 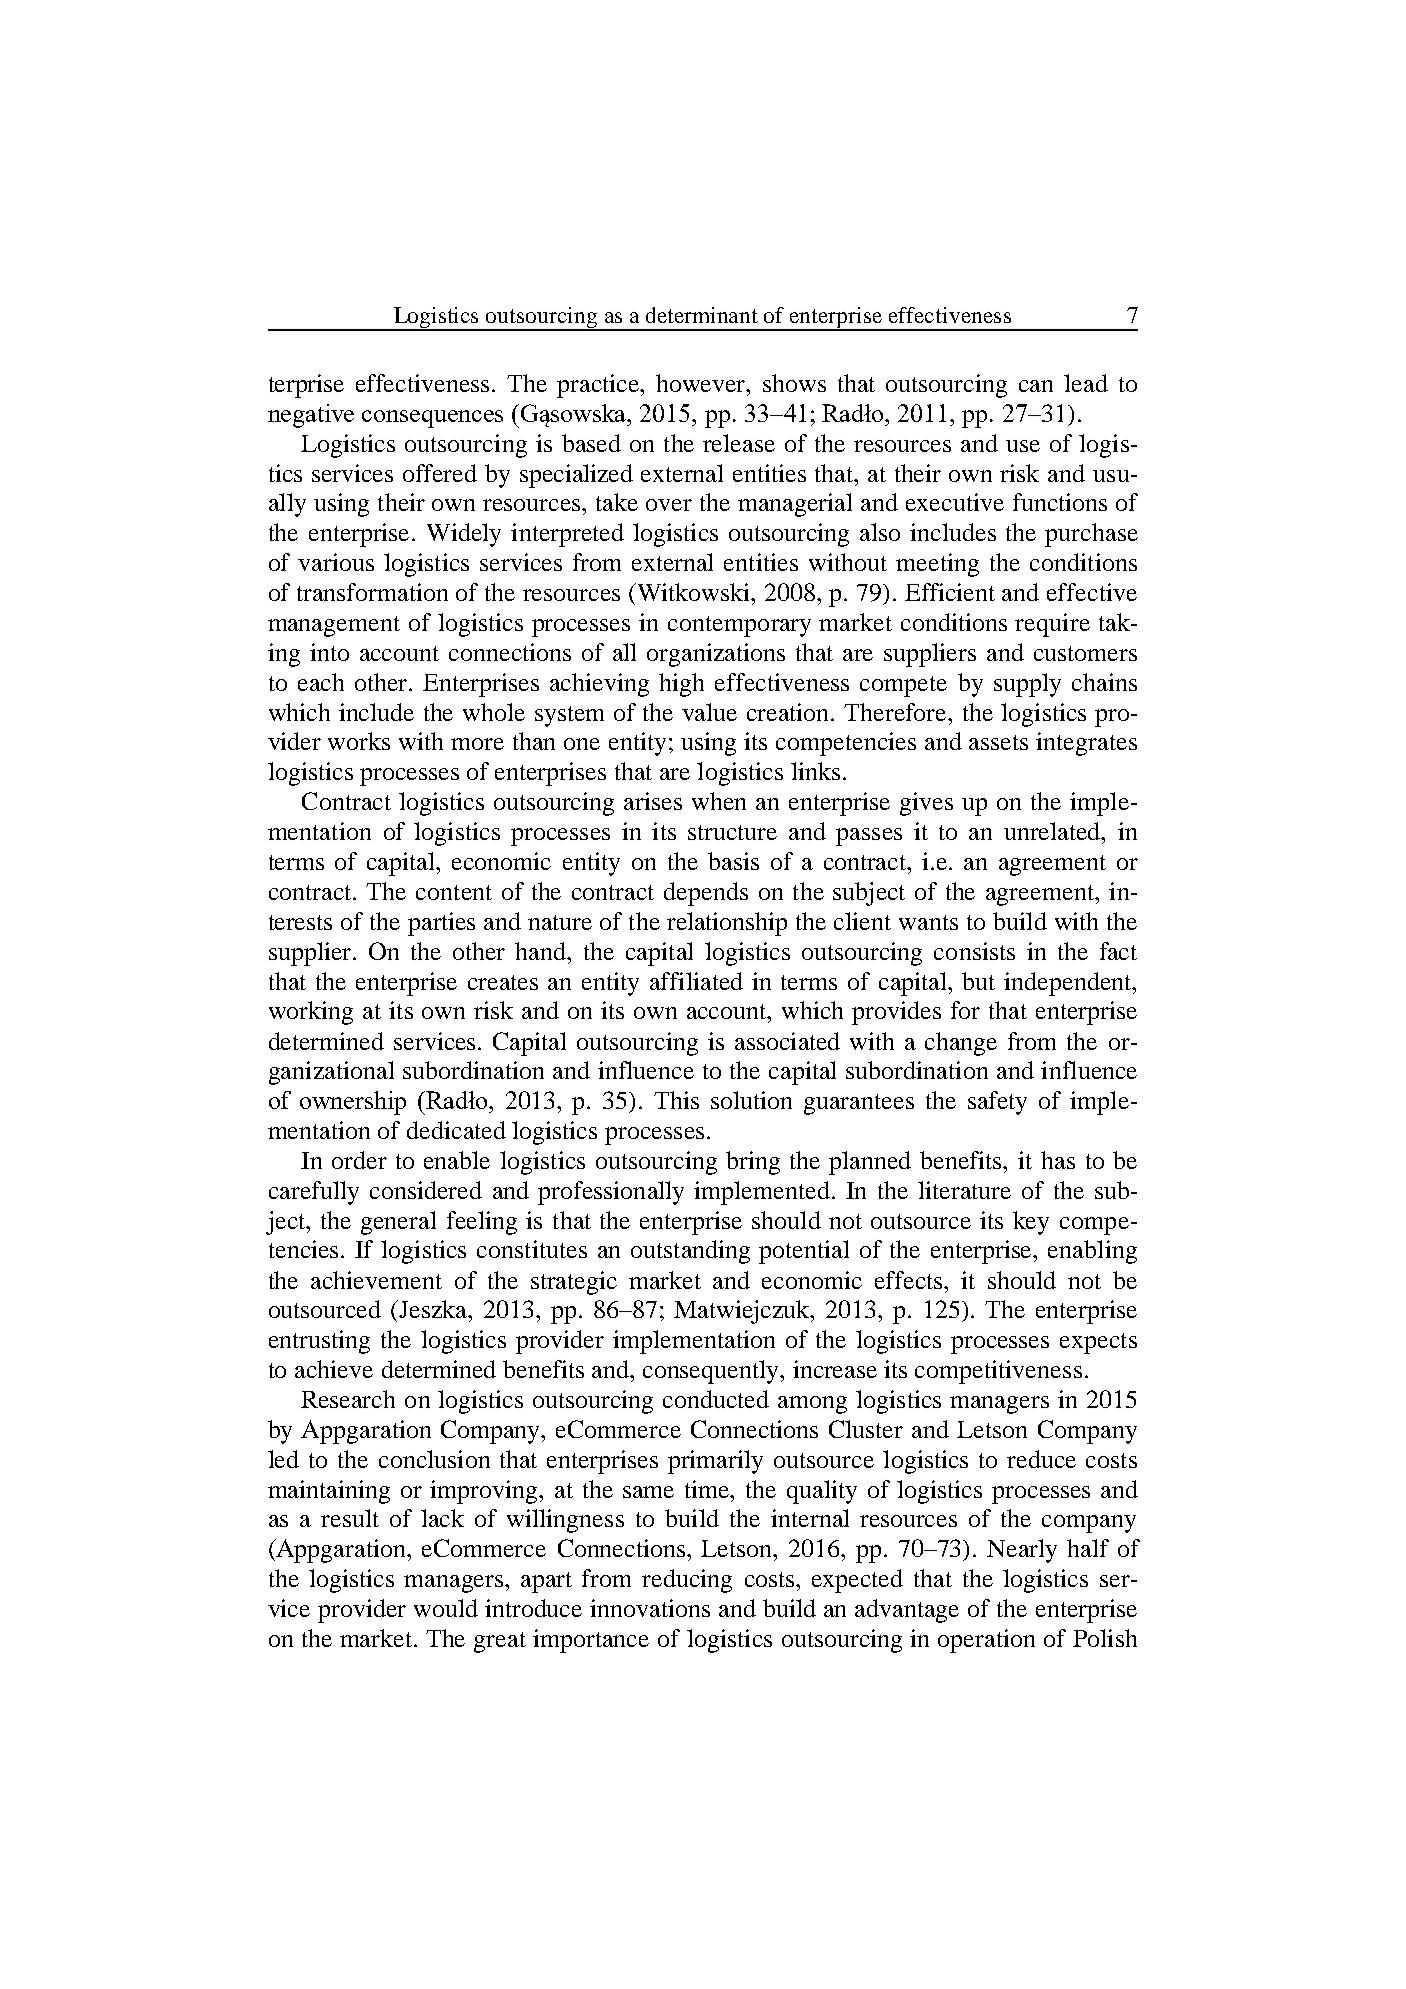 What do you see at coordinates (1053, 831) in the screenshot?
I see `unrelated` at bounding box center [1053, 831].
